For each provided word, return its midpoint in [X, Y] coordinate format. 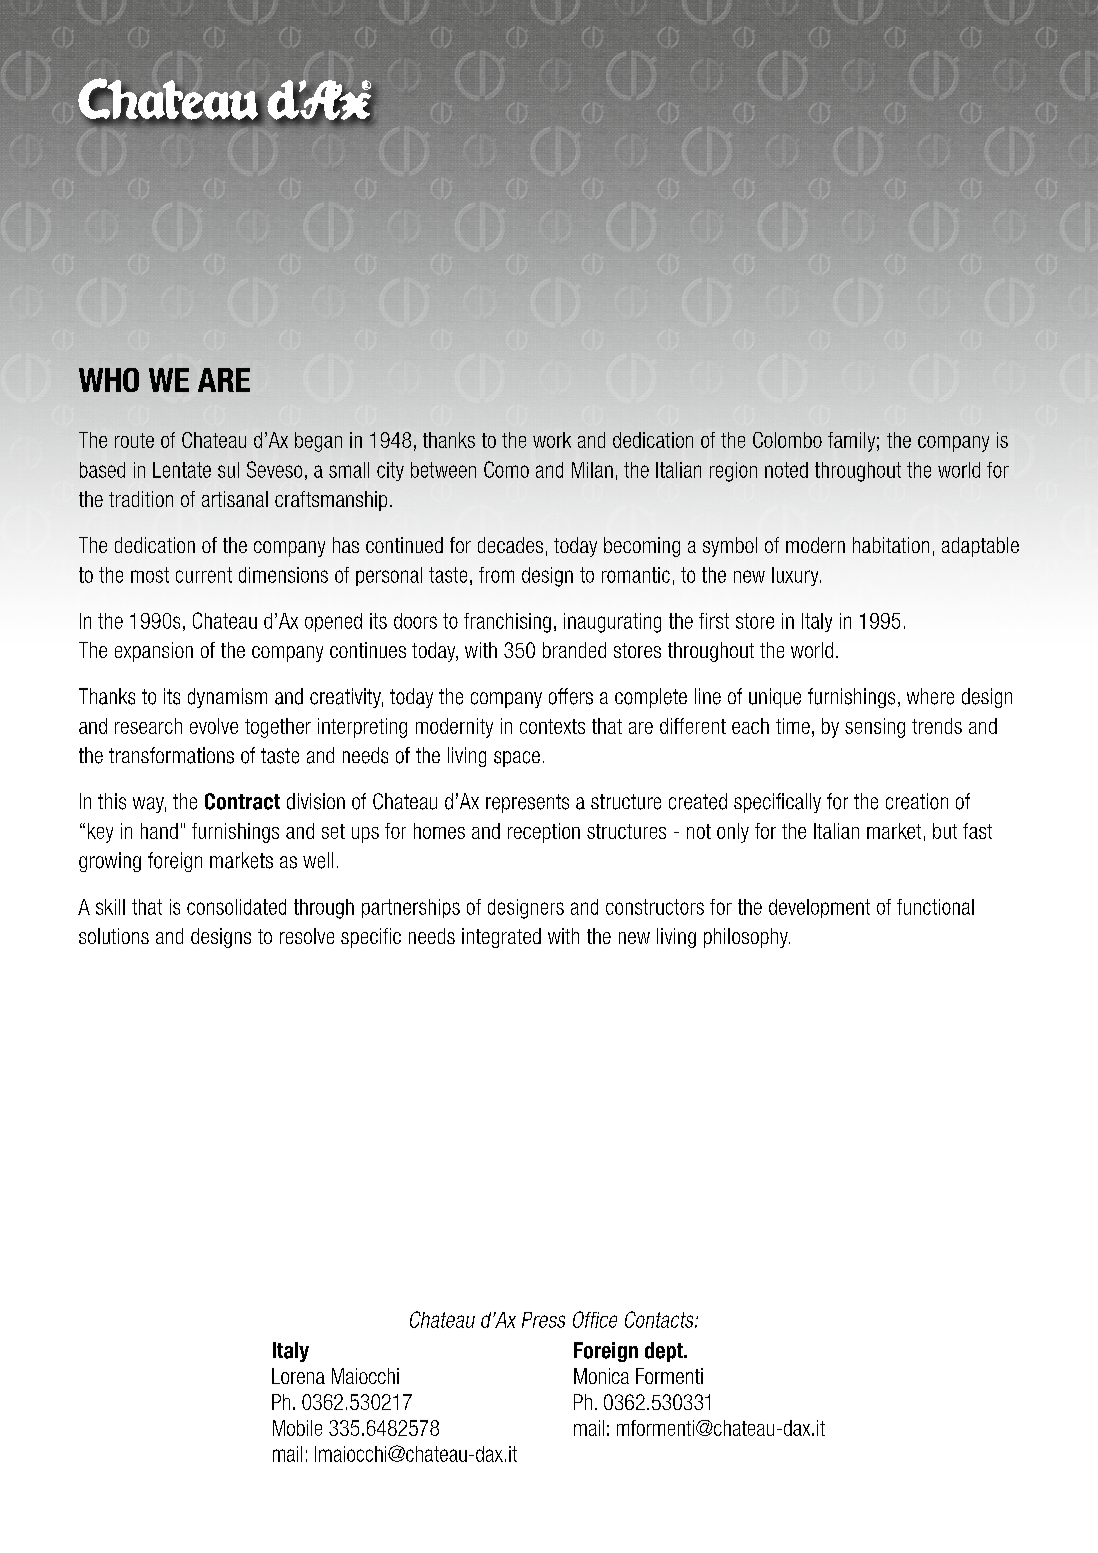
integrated [501, 938]
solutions [114, 936]
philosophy [747, 938]
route [134, 440]
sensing [875, 728]
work [552, 440]
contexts [552, 726]
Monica [601, 1376]
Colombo [787, 440]
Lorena [298, 1376]
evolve [214, 726]
